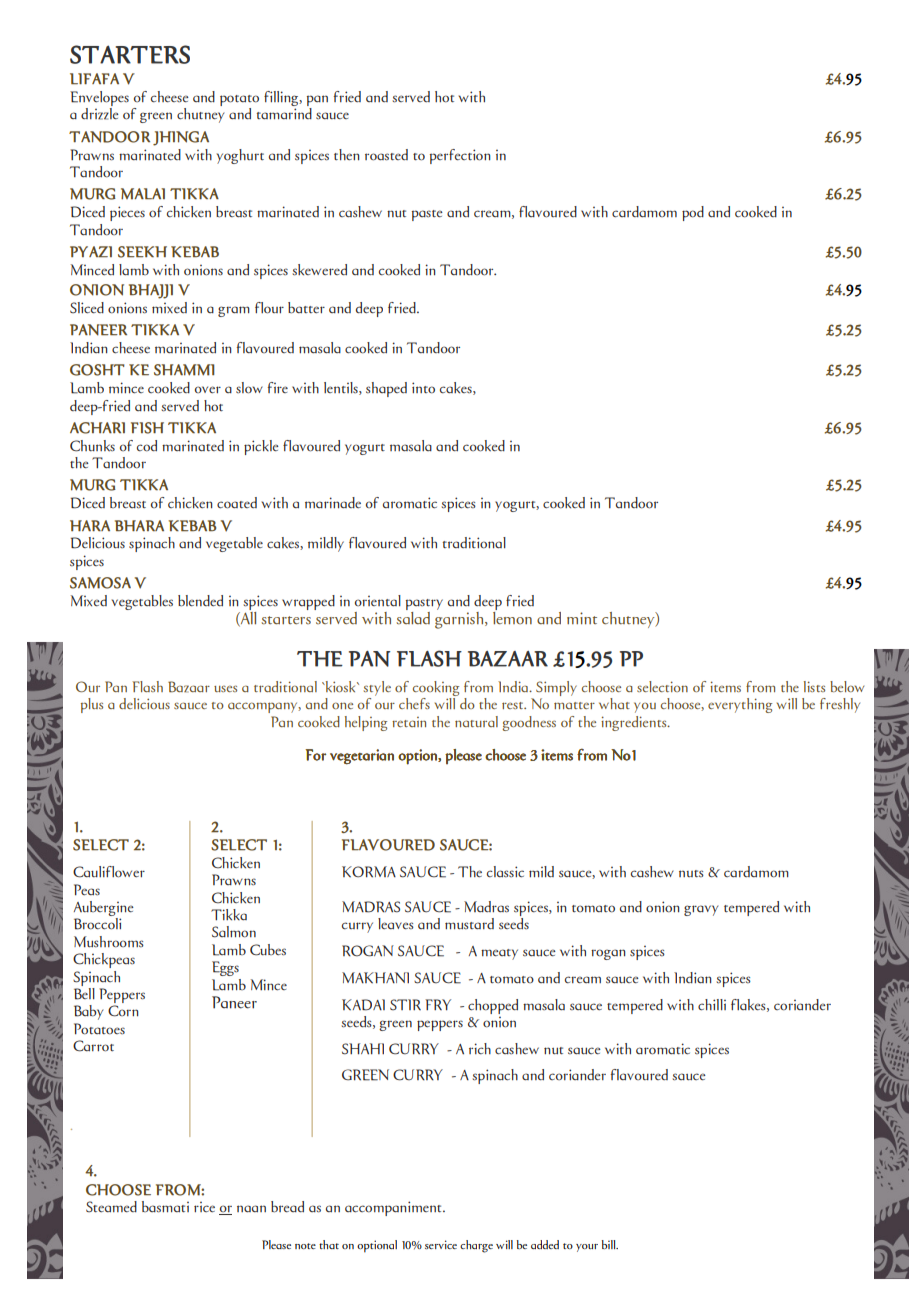 Image resolution: width=924 pixels, height=1308 pixels. I want to click on yoghurt, so click(240, 156).
